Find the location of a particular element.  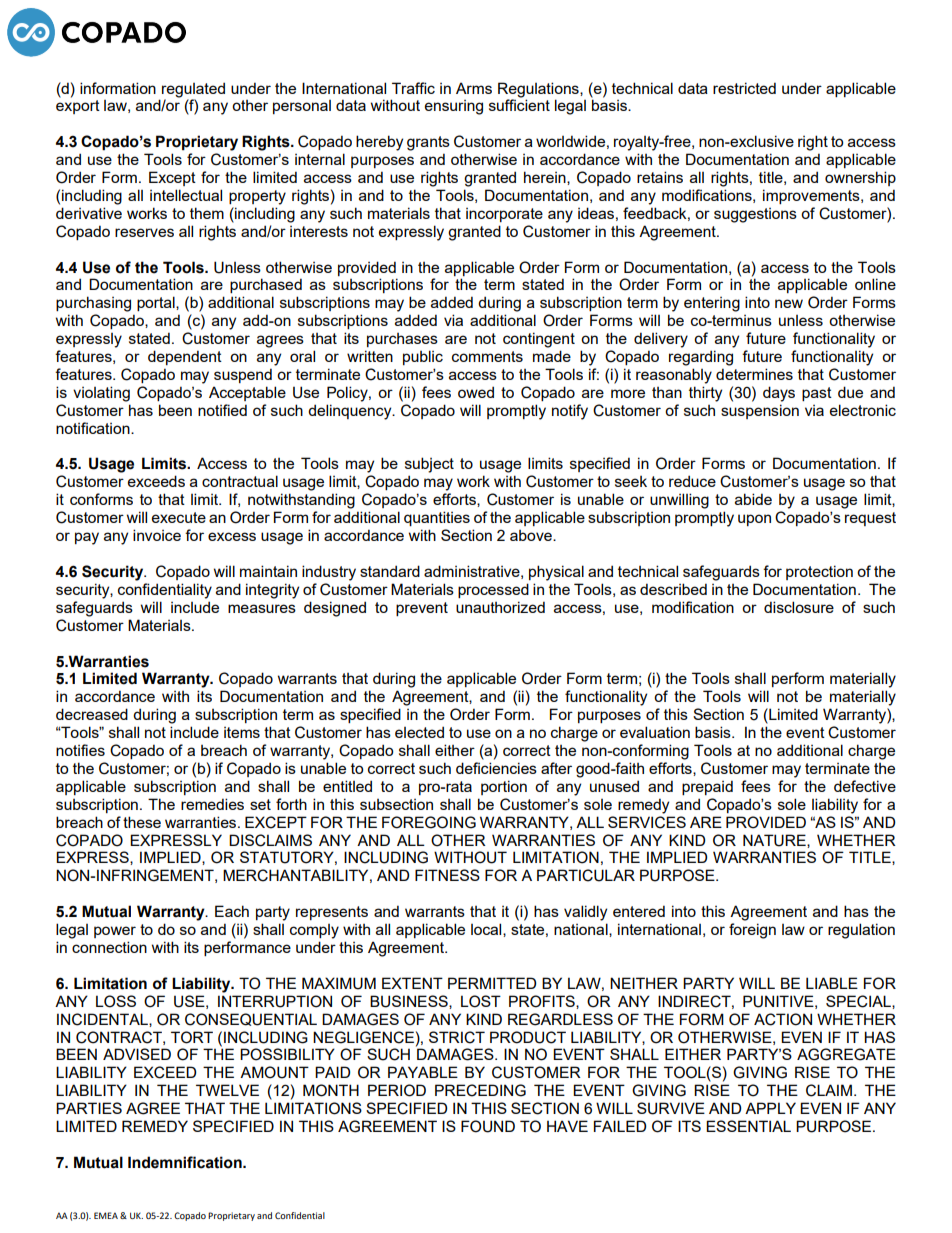

Indemnification is located at coordinates (186, 1162).
